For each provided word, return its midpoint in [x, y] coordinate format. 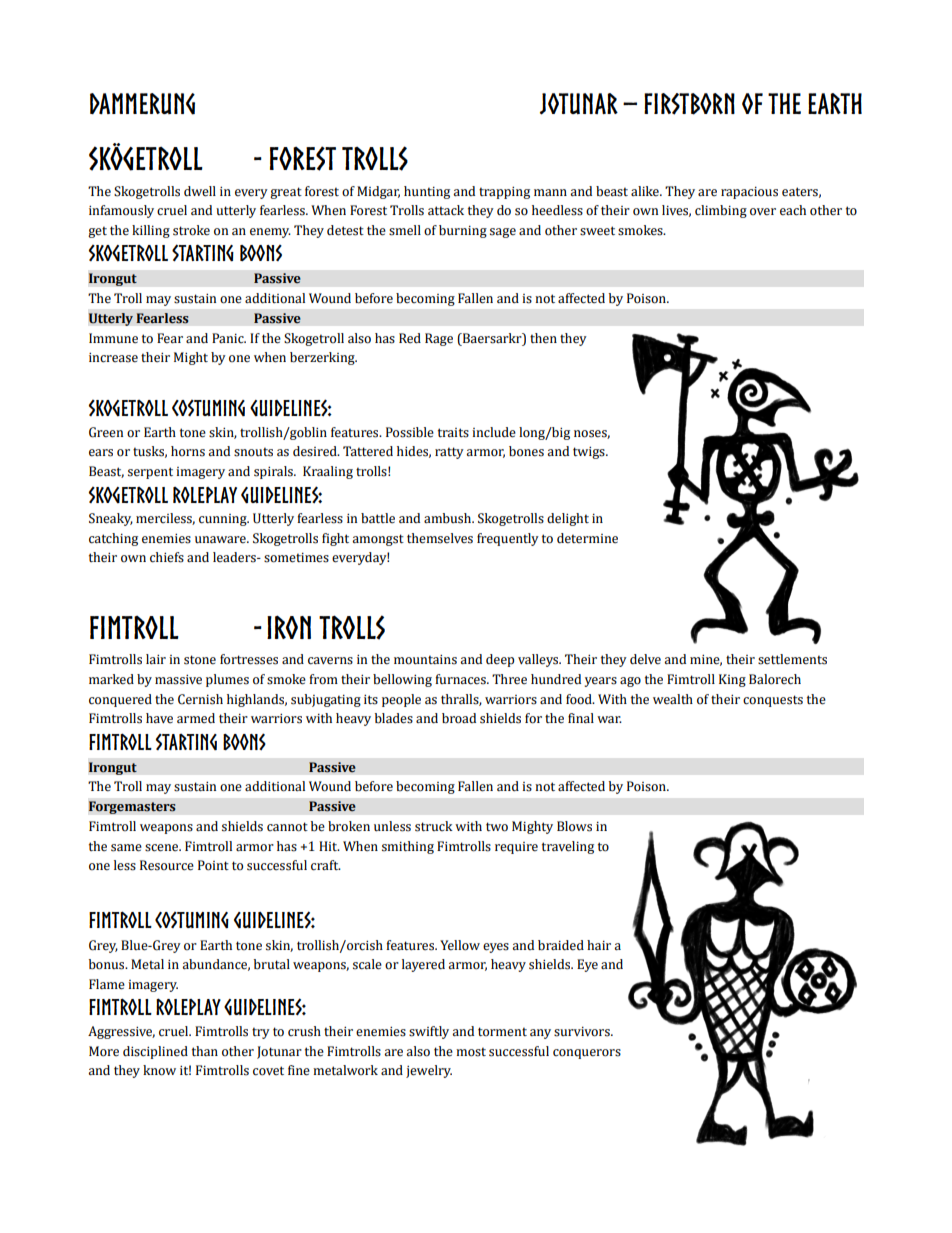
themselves [440, 538]
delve [645, 659]
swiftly [429, 1032]
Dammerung [142, 104]
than [205, 1051]
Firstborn [689, 104]
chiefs [167, 557]
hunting [427, 192]
